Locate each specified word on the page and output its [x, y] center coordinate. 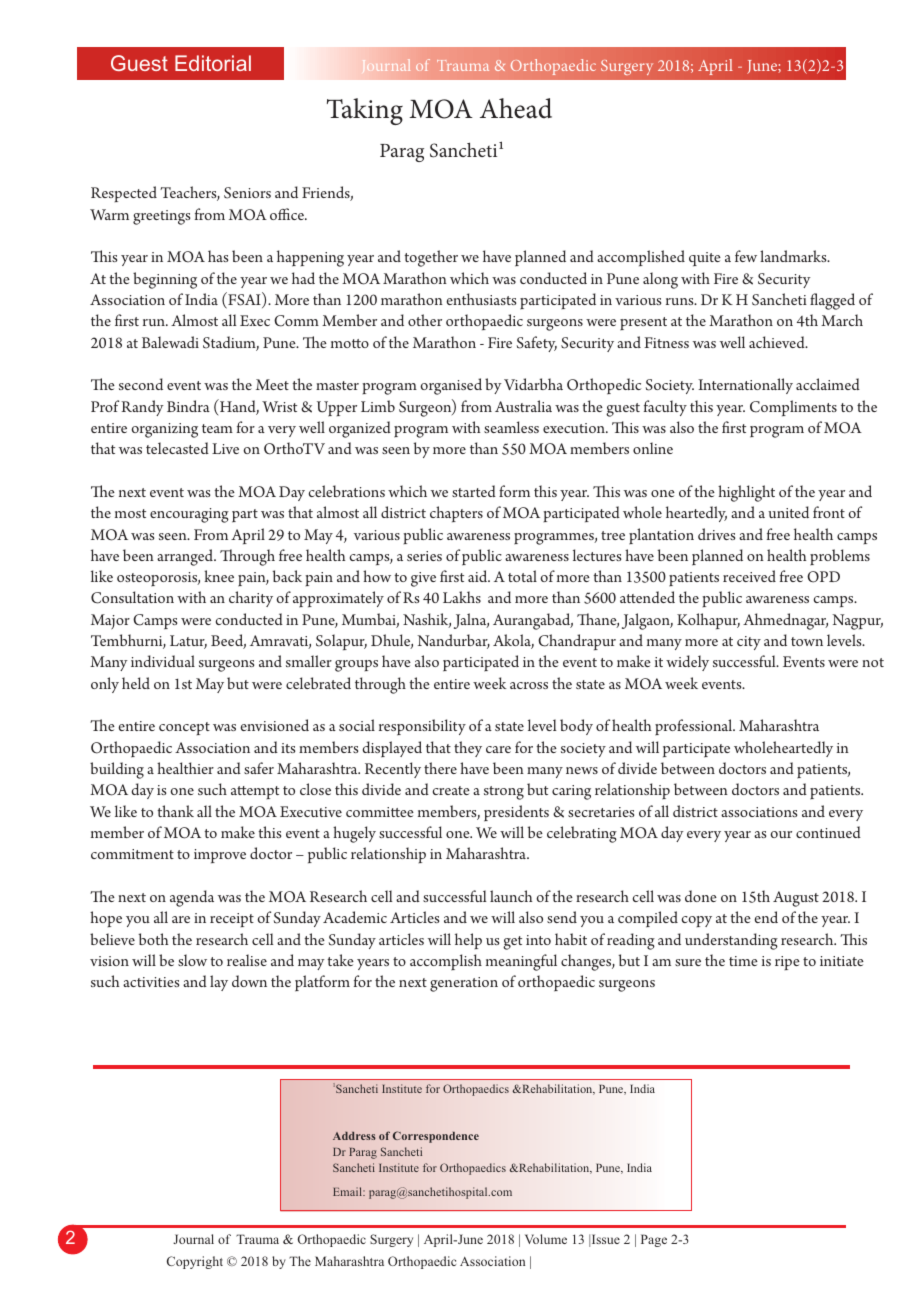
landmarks [794, 256]
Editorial [213, 63]
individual [163, 661]
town [807, 641]
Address [354, 1136]
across [529, 685]
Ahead [516, 108]
